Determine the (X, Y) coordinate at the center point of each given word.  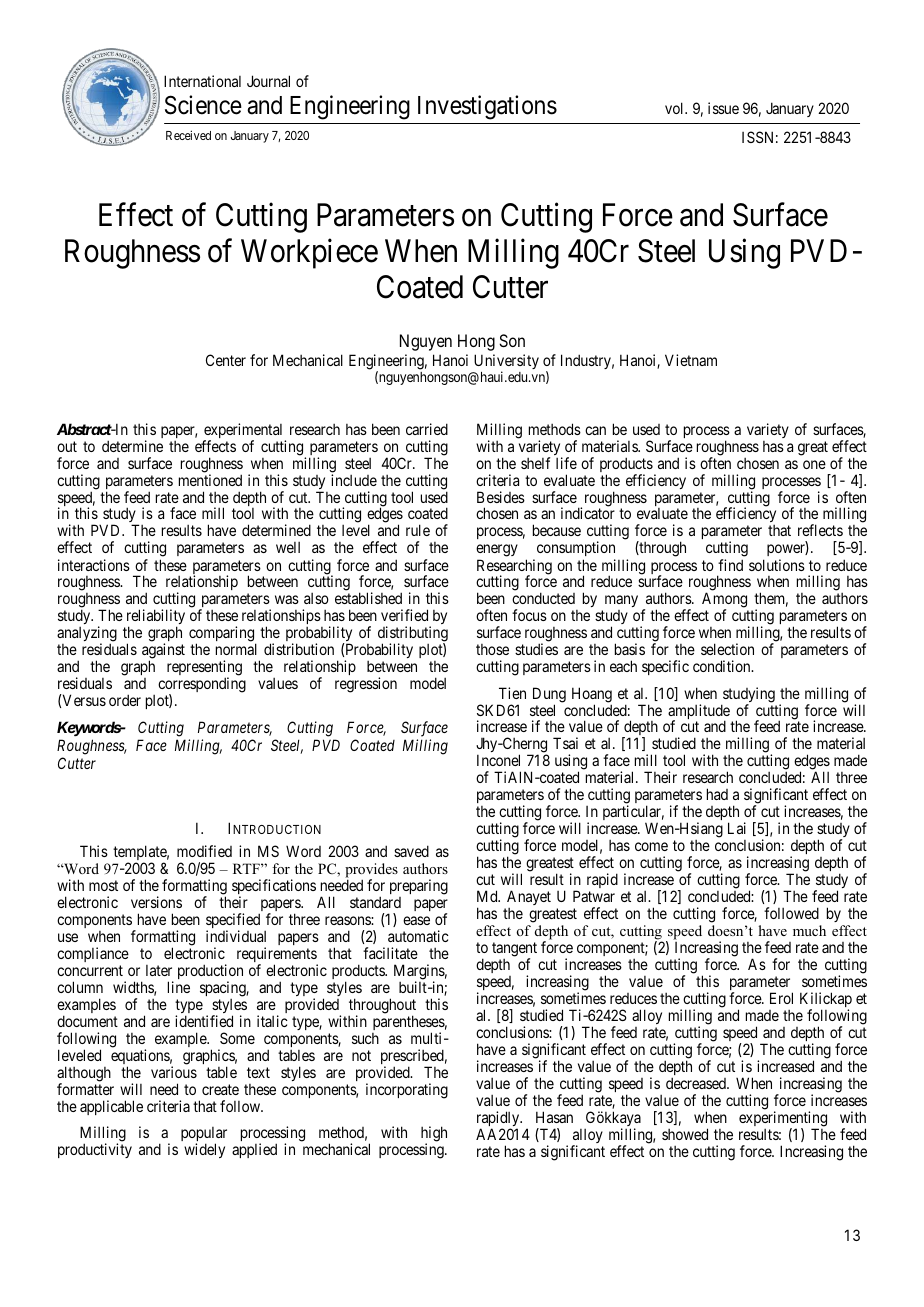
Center (226, 360)
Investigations (487, 107)
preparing (419, 888)
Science (203, 105)
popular (204, 1135)
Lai (737, 828)
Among (725, 601)
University (506, 363)
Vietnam (691, 360)
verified (404, 615)
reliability (154, 618)
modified (204, 851)
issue (723, 108)
